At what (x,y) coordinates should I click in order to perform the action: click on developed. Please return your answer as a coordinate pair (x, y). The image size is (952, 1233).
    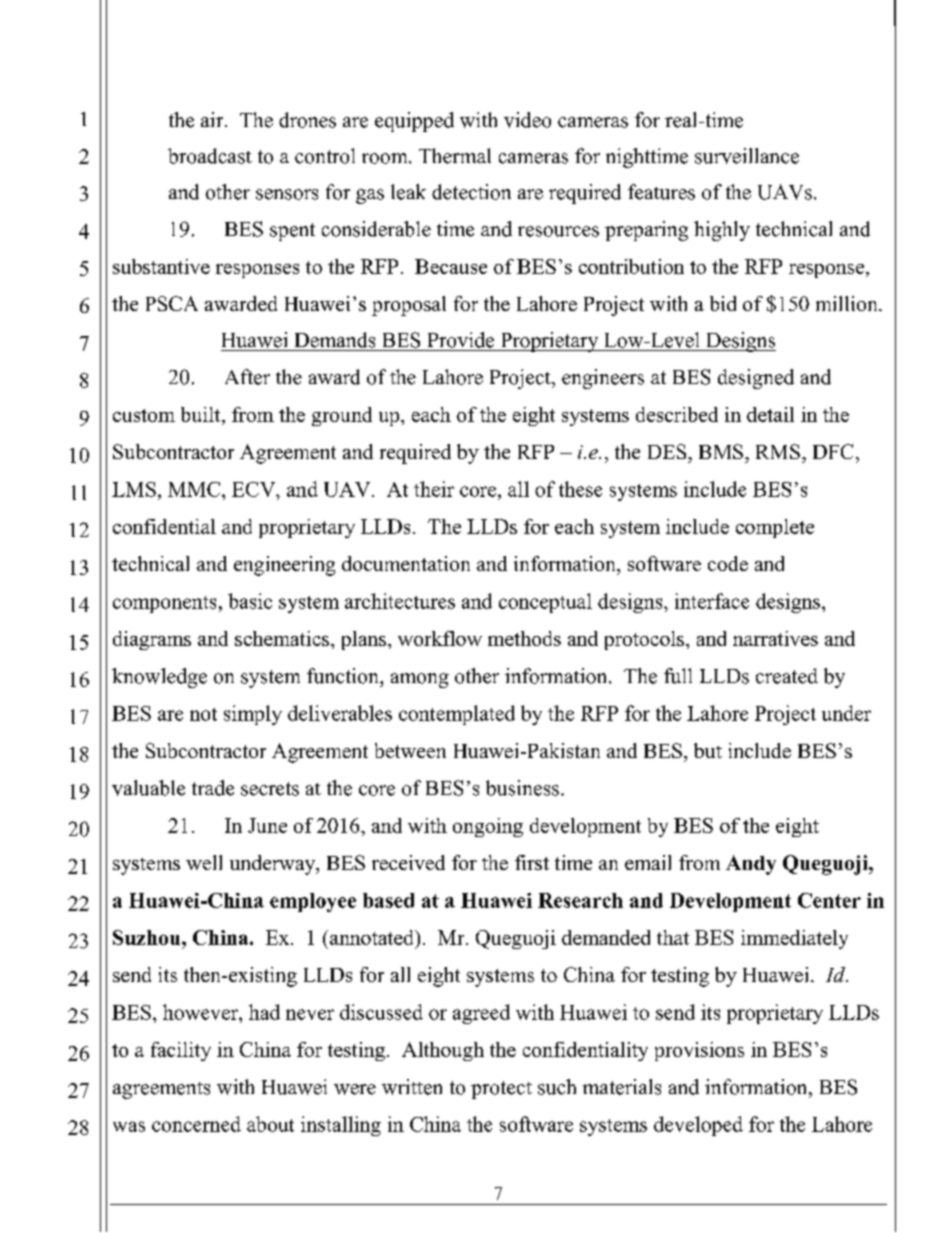
    Looking at the image, I should click on (698, 1126).
